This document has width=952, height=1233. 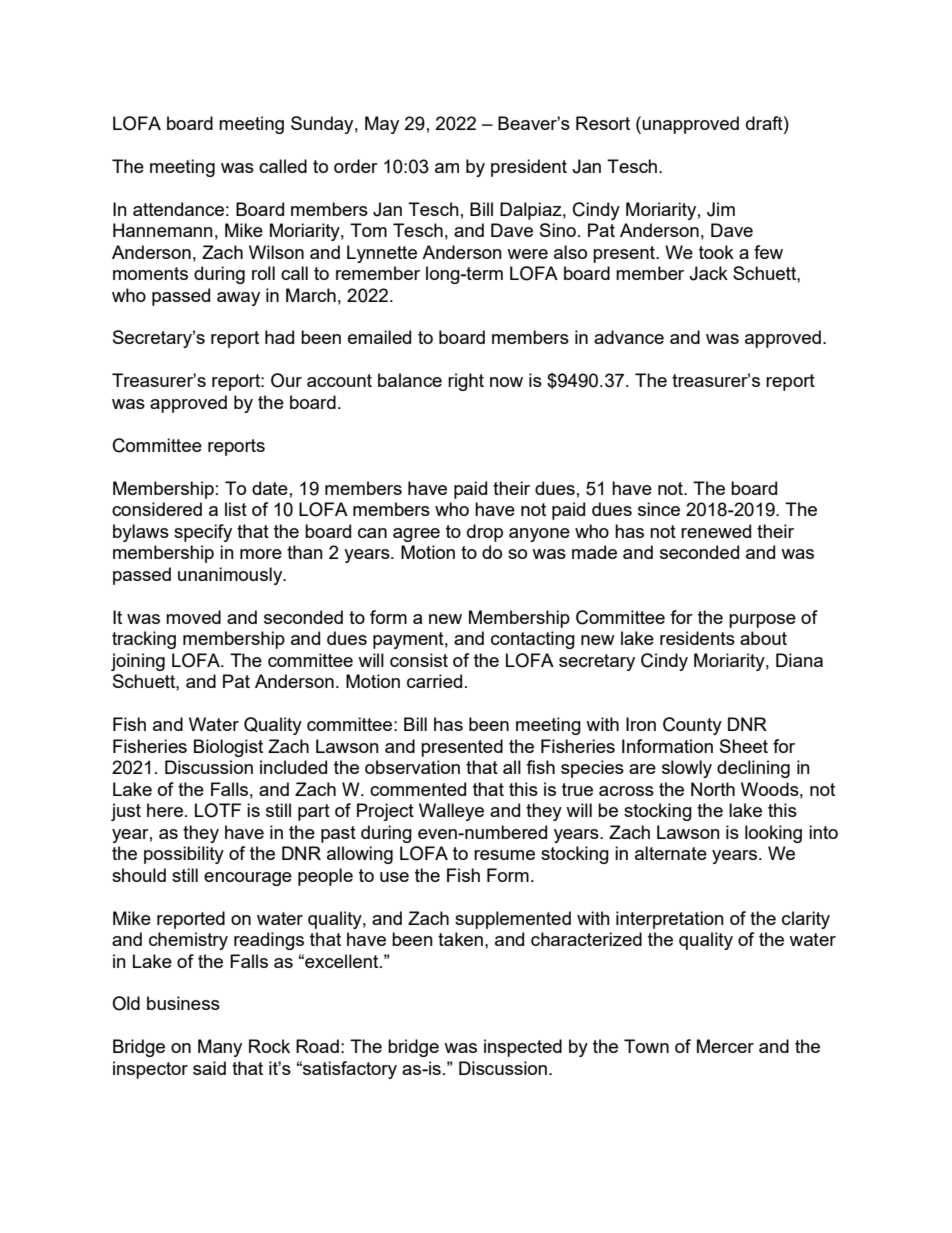 I want to click on contacting, so click(x=533, y=640).
